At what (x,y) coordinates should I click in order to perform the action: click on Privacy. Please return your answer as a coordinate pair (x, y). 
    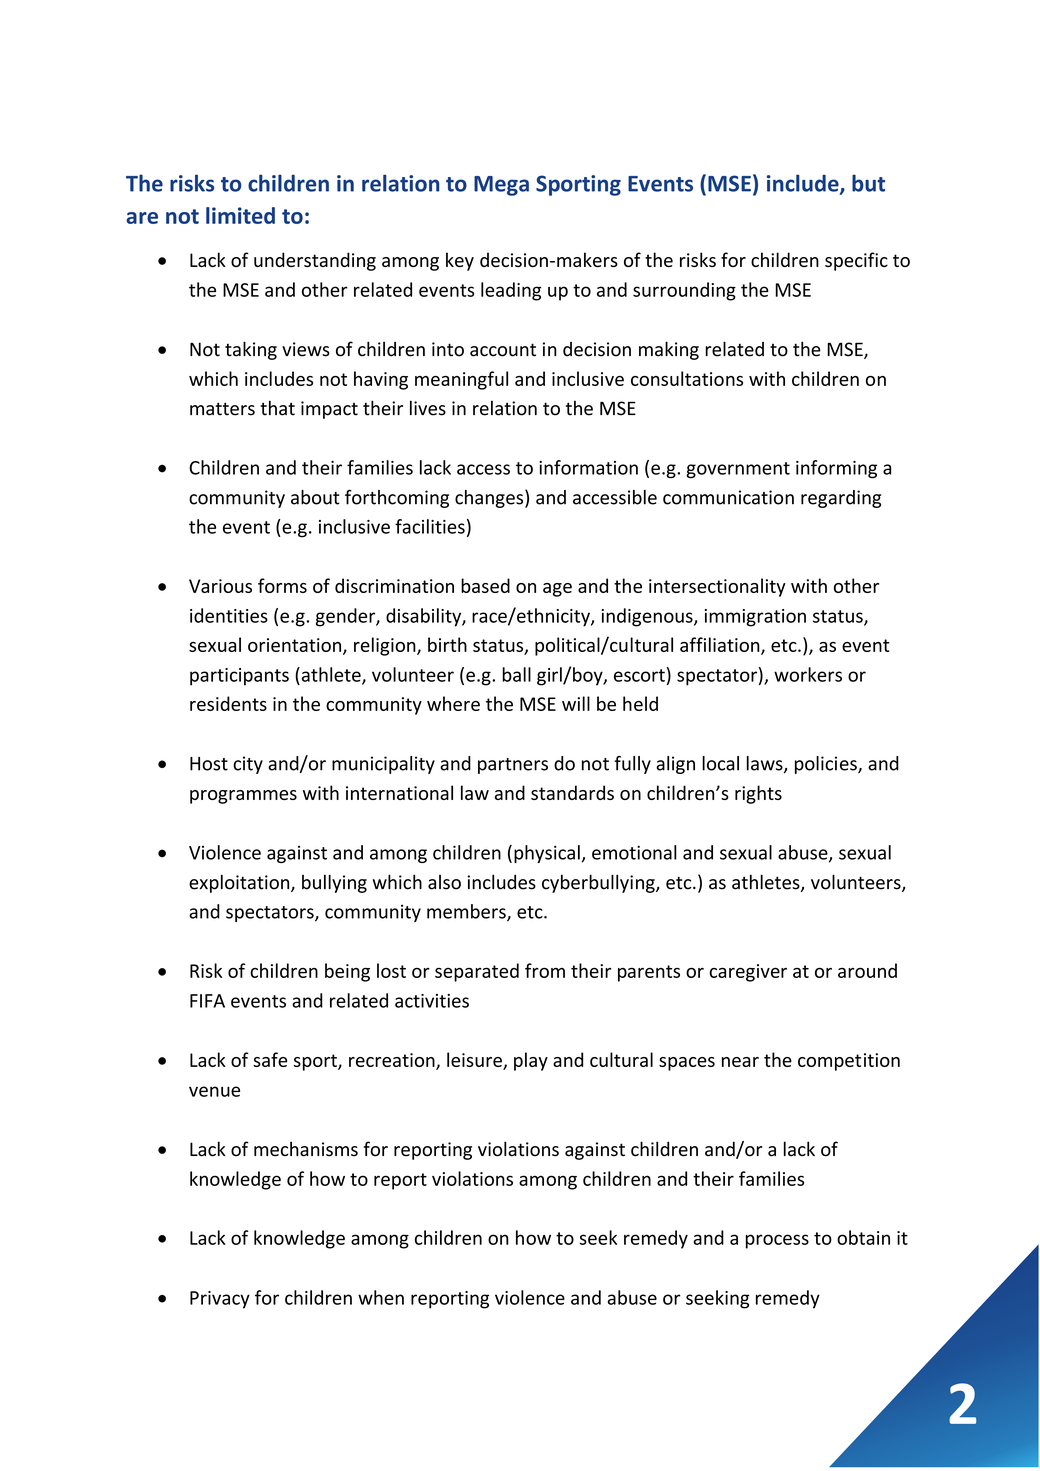
    Looking at the image, I should click on (220, 1300).
